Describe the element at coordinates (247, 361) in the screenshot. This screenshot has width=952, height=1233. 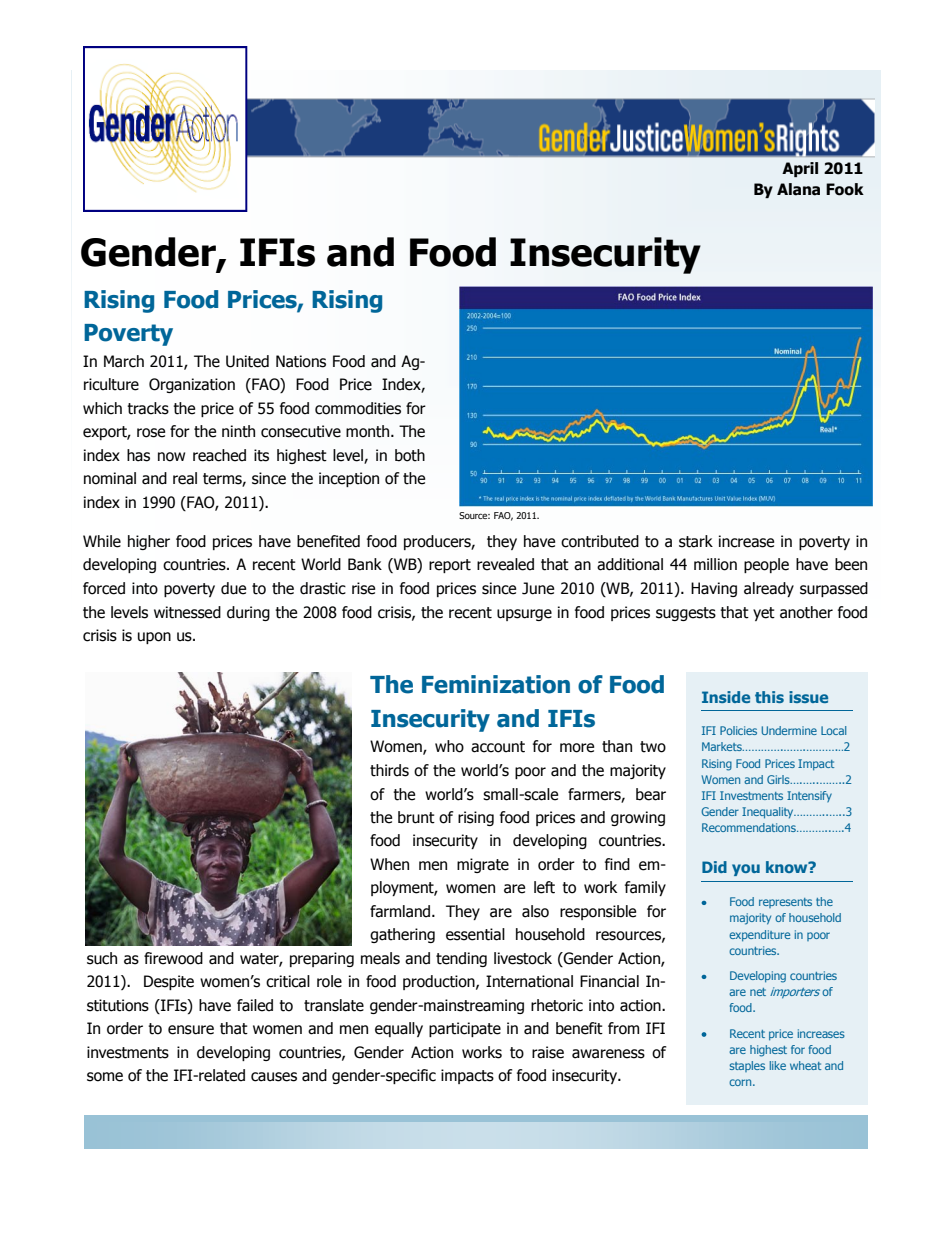
I see `United` at that location.
